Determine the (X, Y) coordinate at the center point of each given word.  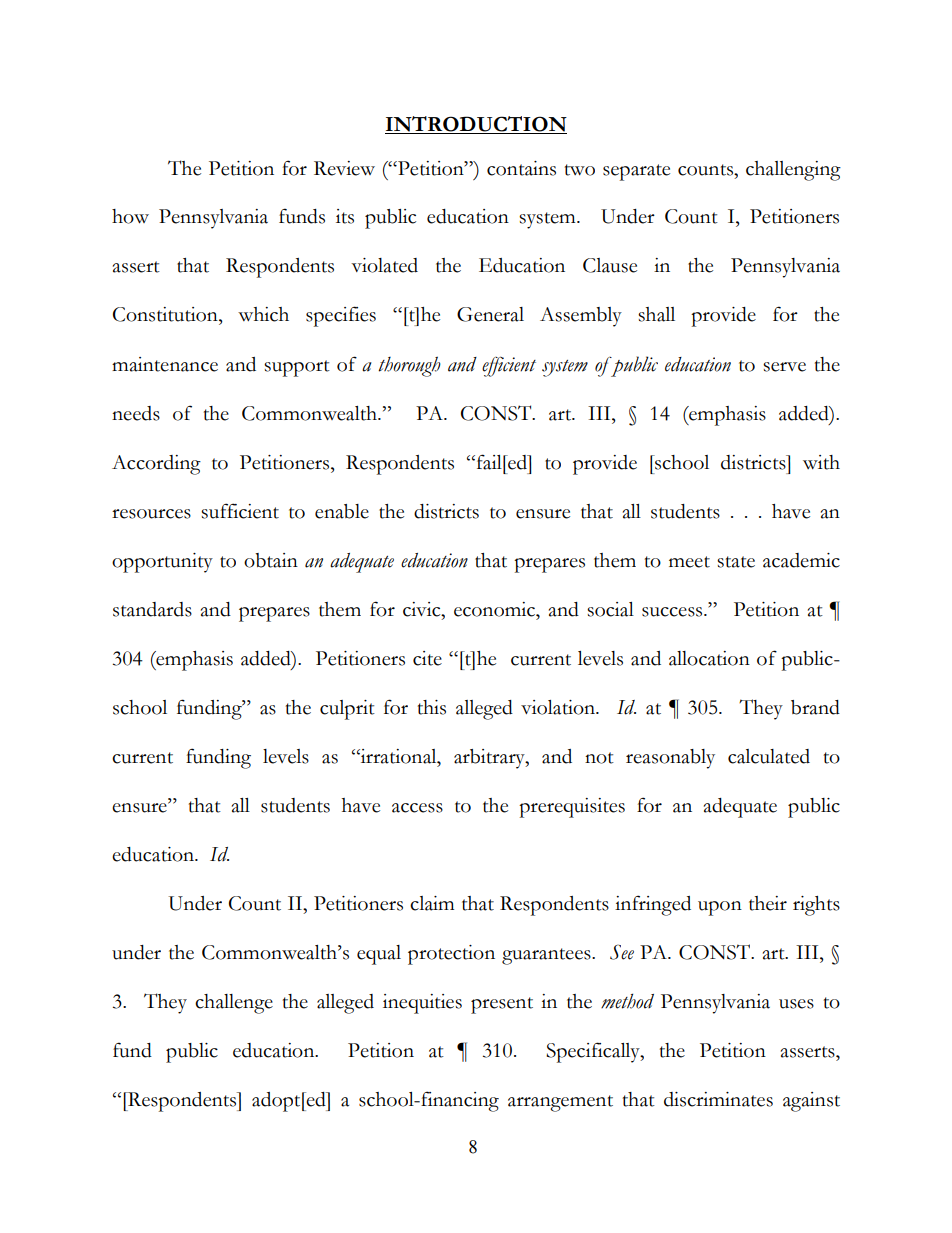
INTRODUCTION (476, 125)
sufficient (240, 511)
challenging (793, 171)
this (432, 707)
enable (342, 511)
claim (432, 903)
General (490, 314)
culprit (347, 710)
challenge (234, 1004)
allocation (709, 658)
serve (784, 367)
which (263, 314)
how (130, 216)
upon (720, 908)
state (736, 562)
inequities (422, 1004)
